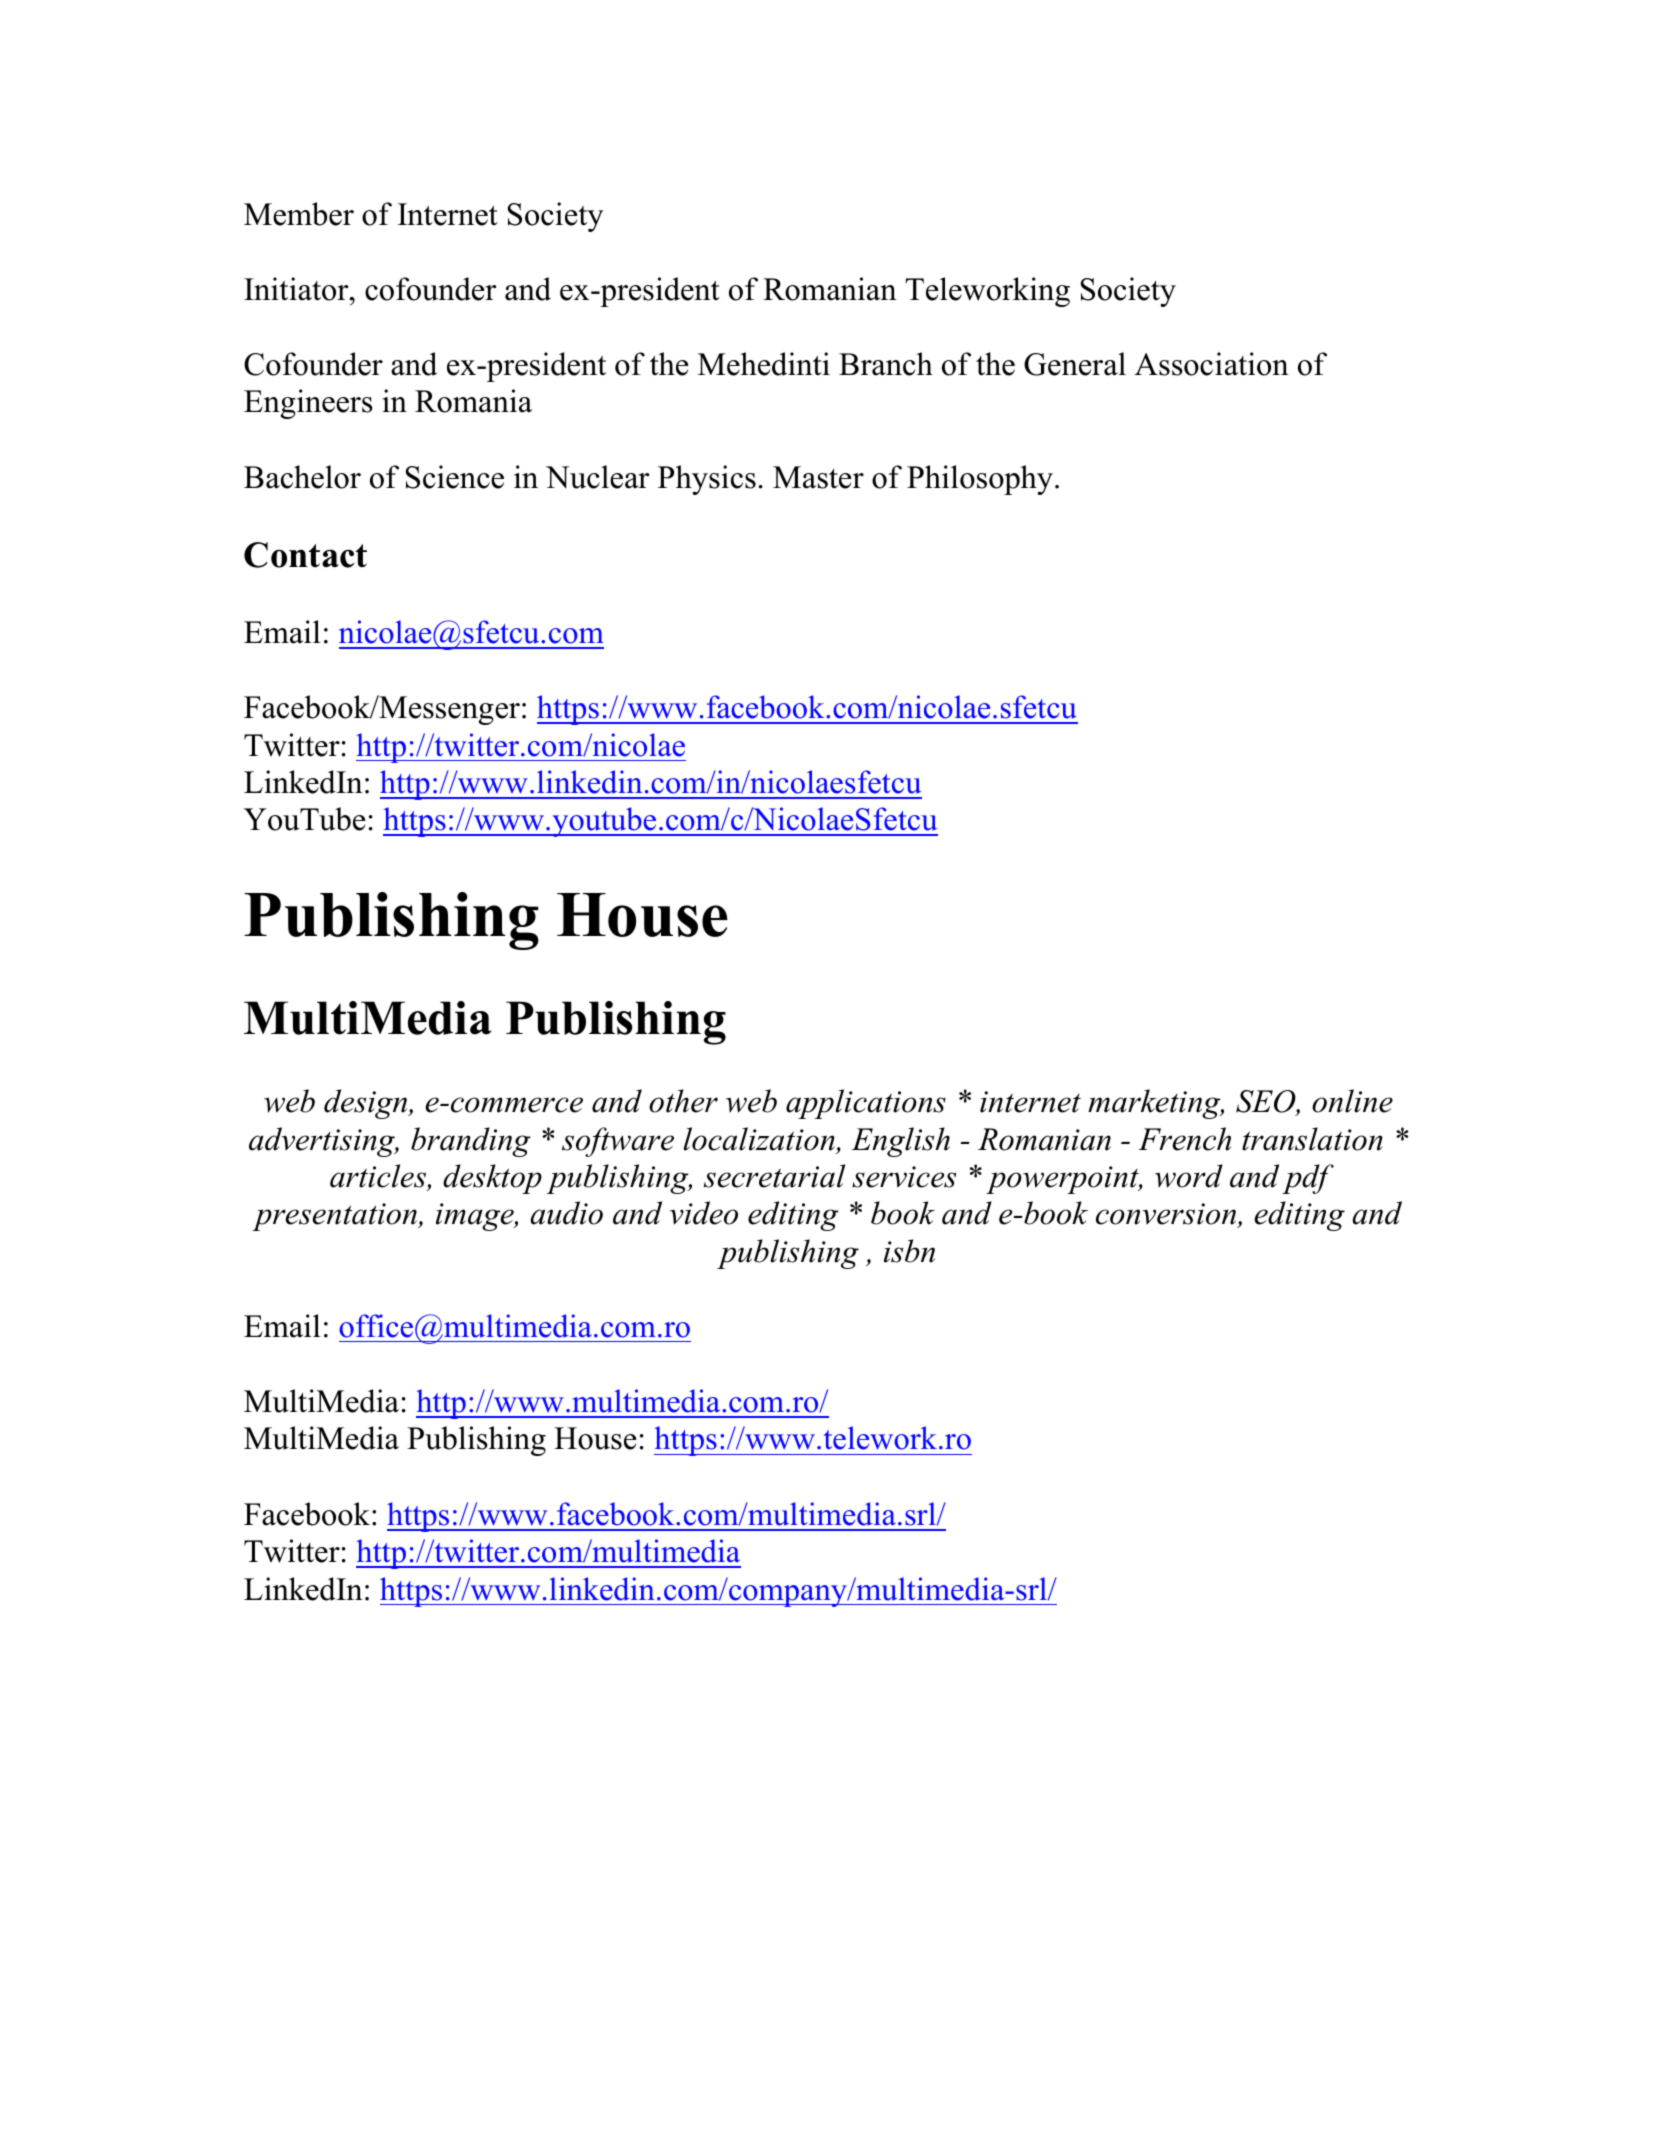 This screenshot has height=2144, width=1657. I want to click on Master, so click(818, 477).
